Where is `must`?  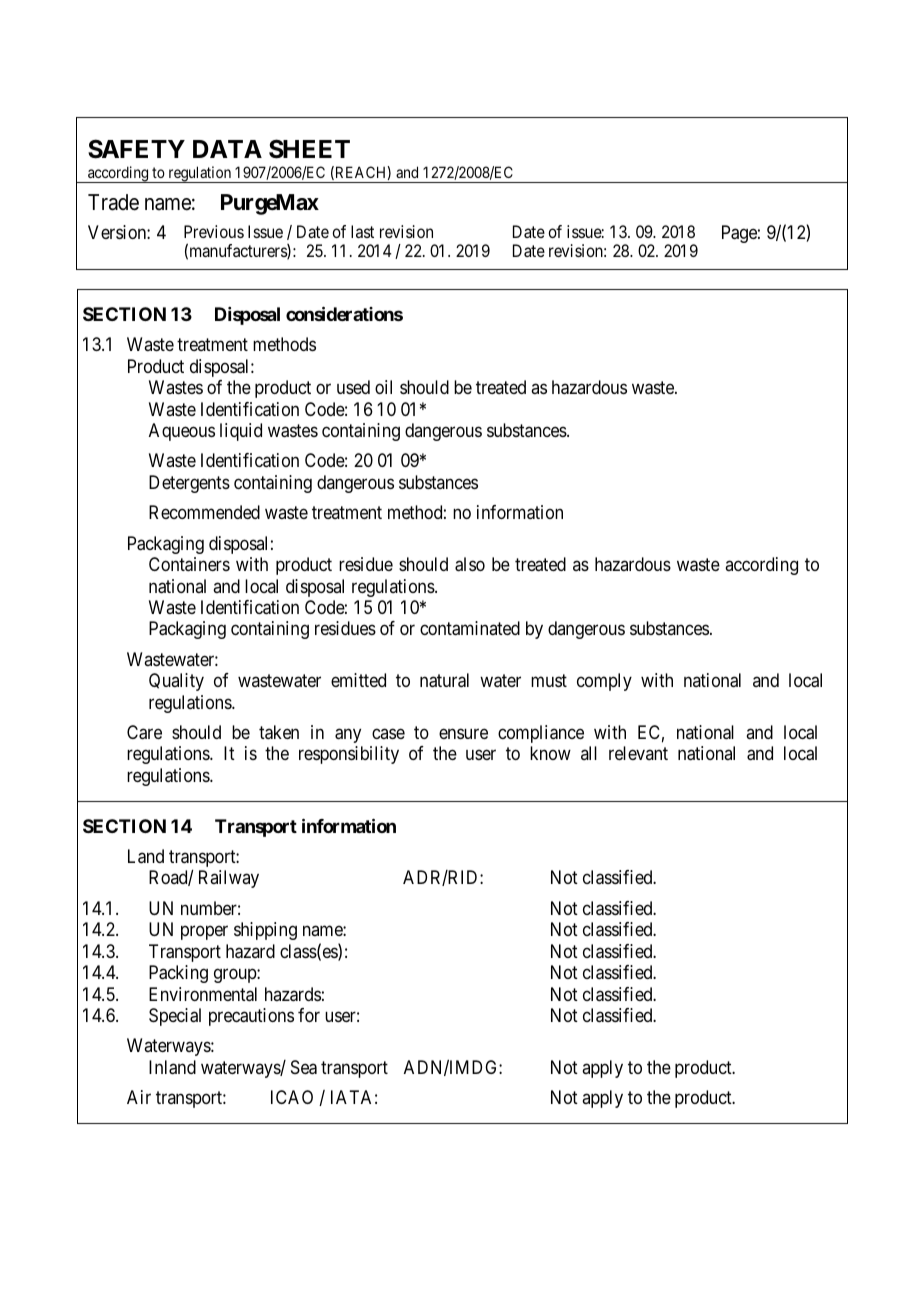 must is located at coordinates (549, 680).
